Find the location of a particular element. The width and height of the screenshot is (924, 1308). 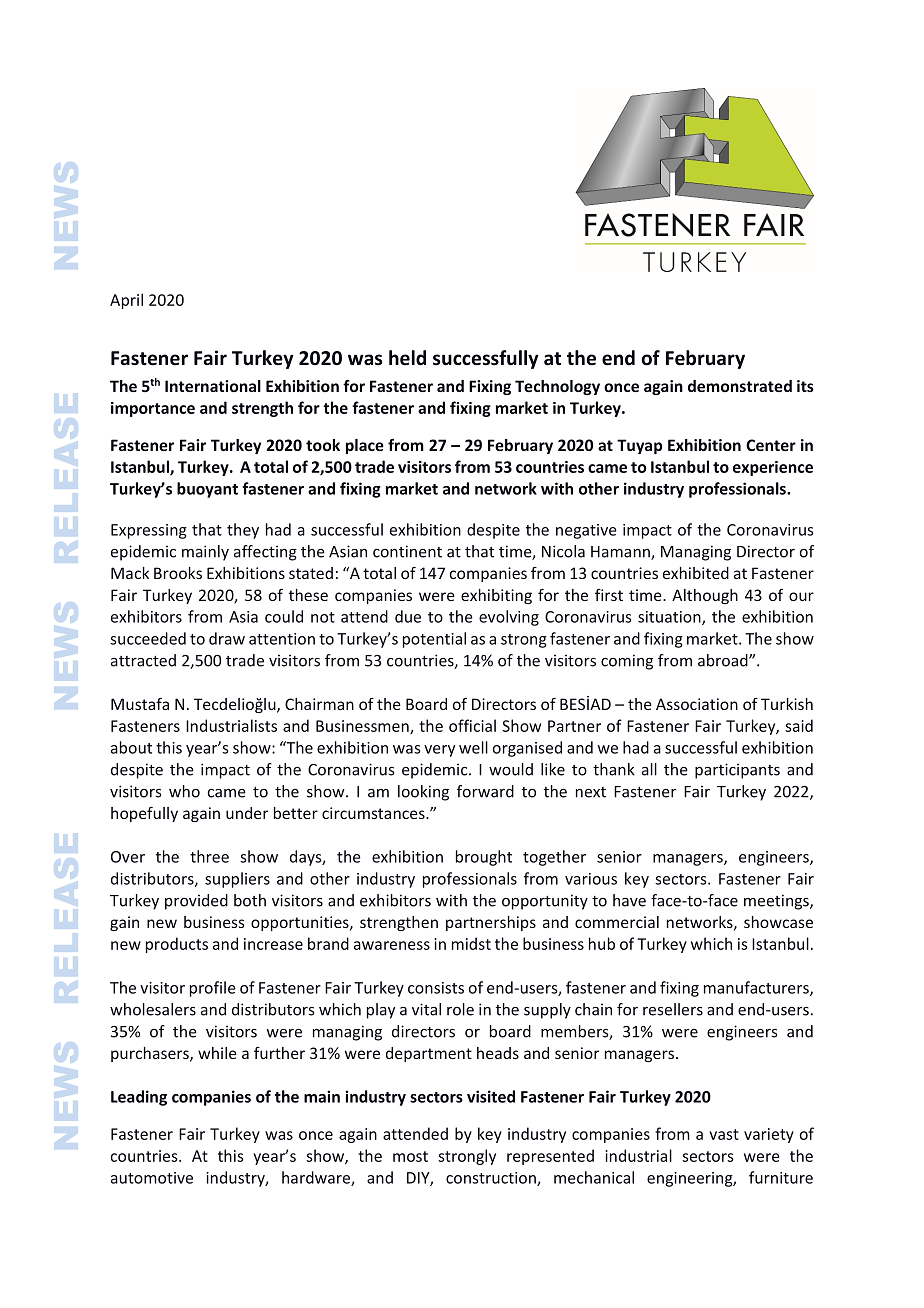

held is located at coordinates (407, 358).
